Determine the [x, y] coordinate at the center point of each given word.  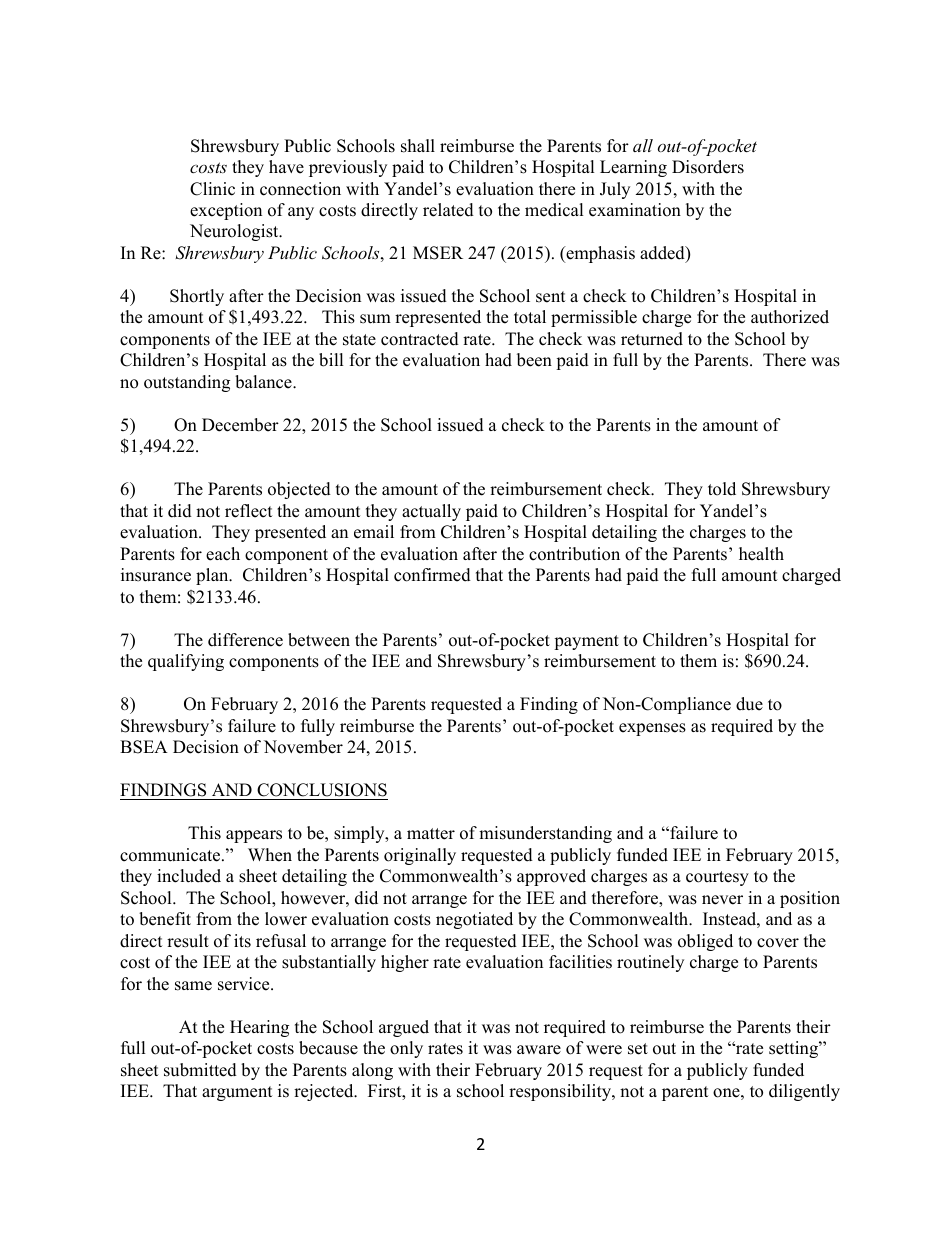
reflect [249, 511]
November [303, 747]
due [749, 704]
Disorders [708, 167]
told [722, 489]
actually [431, 512]
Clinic [212, 189]
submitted [200, 1070]
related [448, 210]
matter [431, 834]
